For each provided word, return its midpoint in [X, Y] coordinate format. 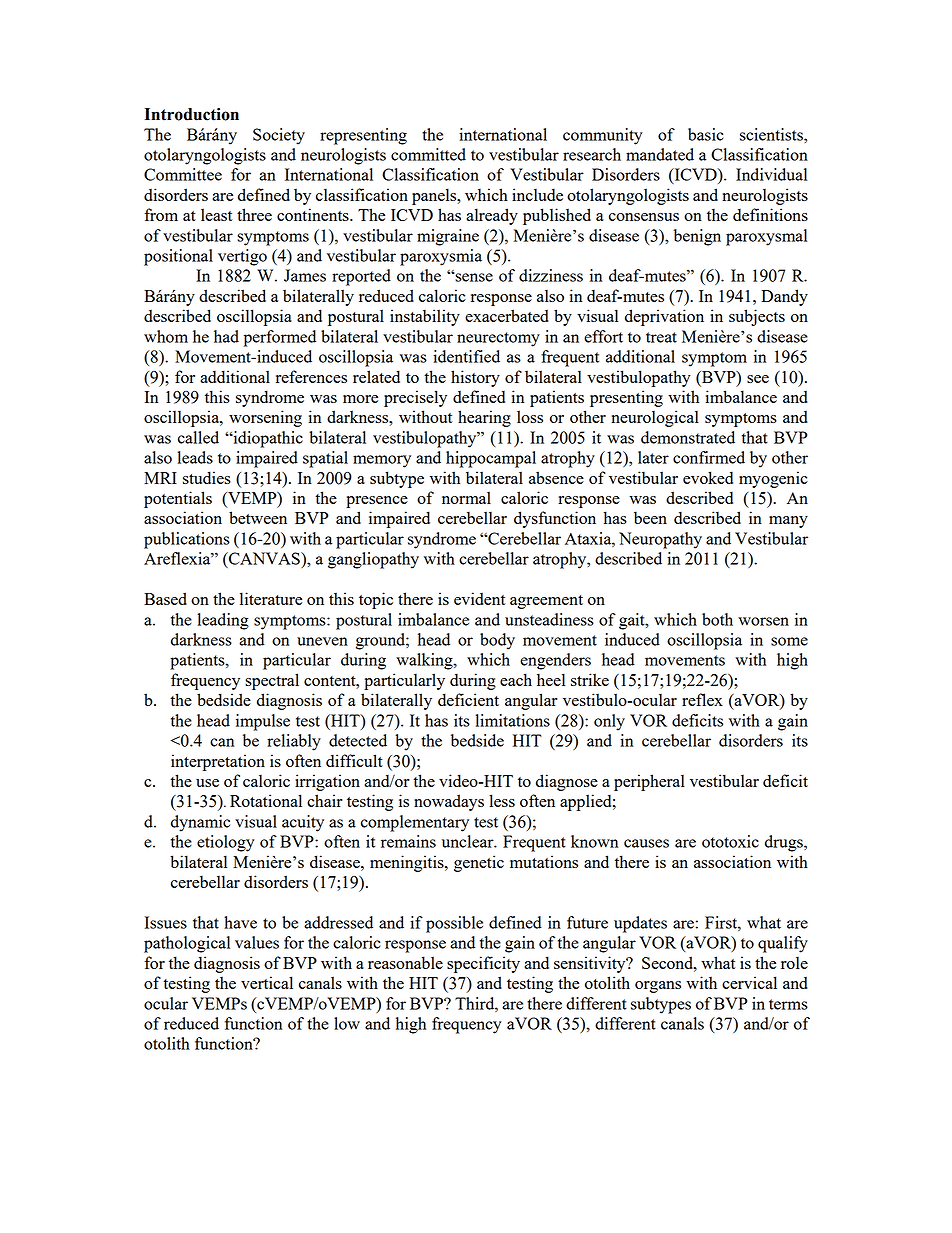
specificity [483, 964]
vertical [267, 982]
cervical [749, 982]
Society [279, 136]
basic [706, 134]
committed [428, 154]
